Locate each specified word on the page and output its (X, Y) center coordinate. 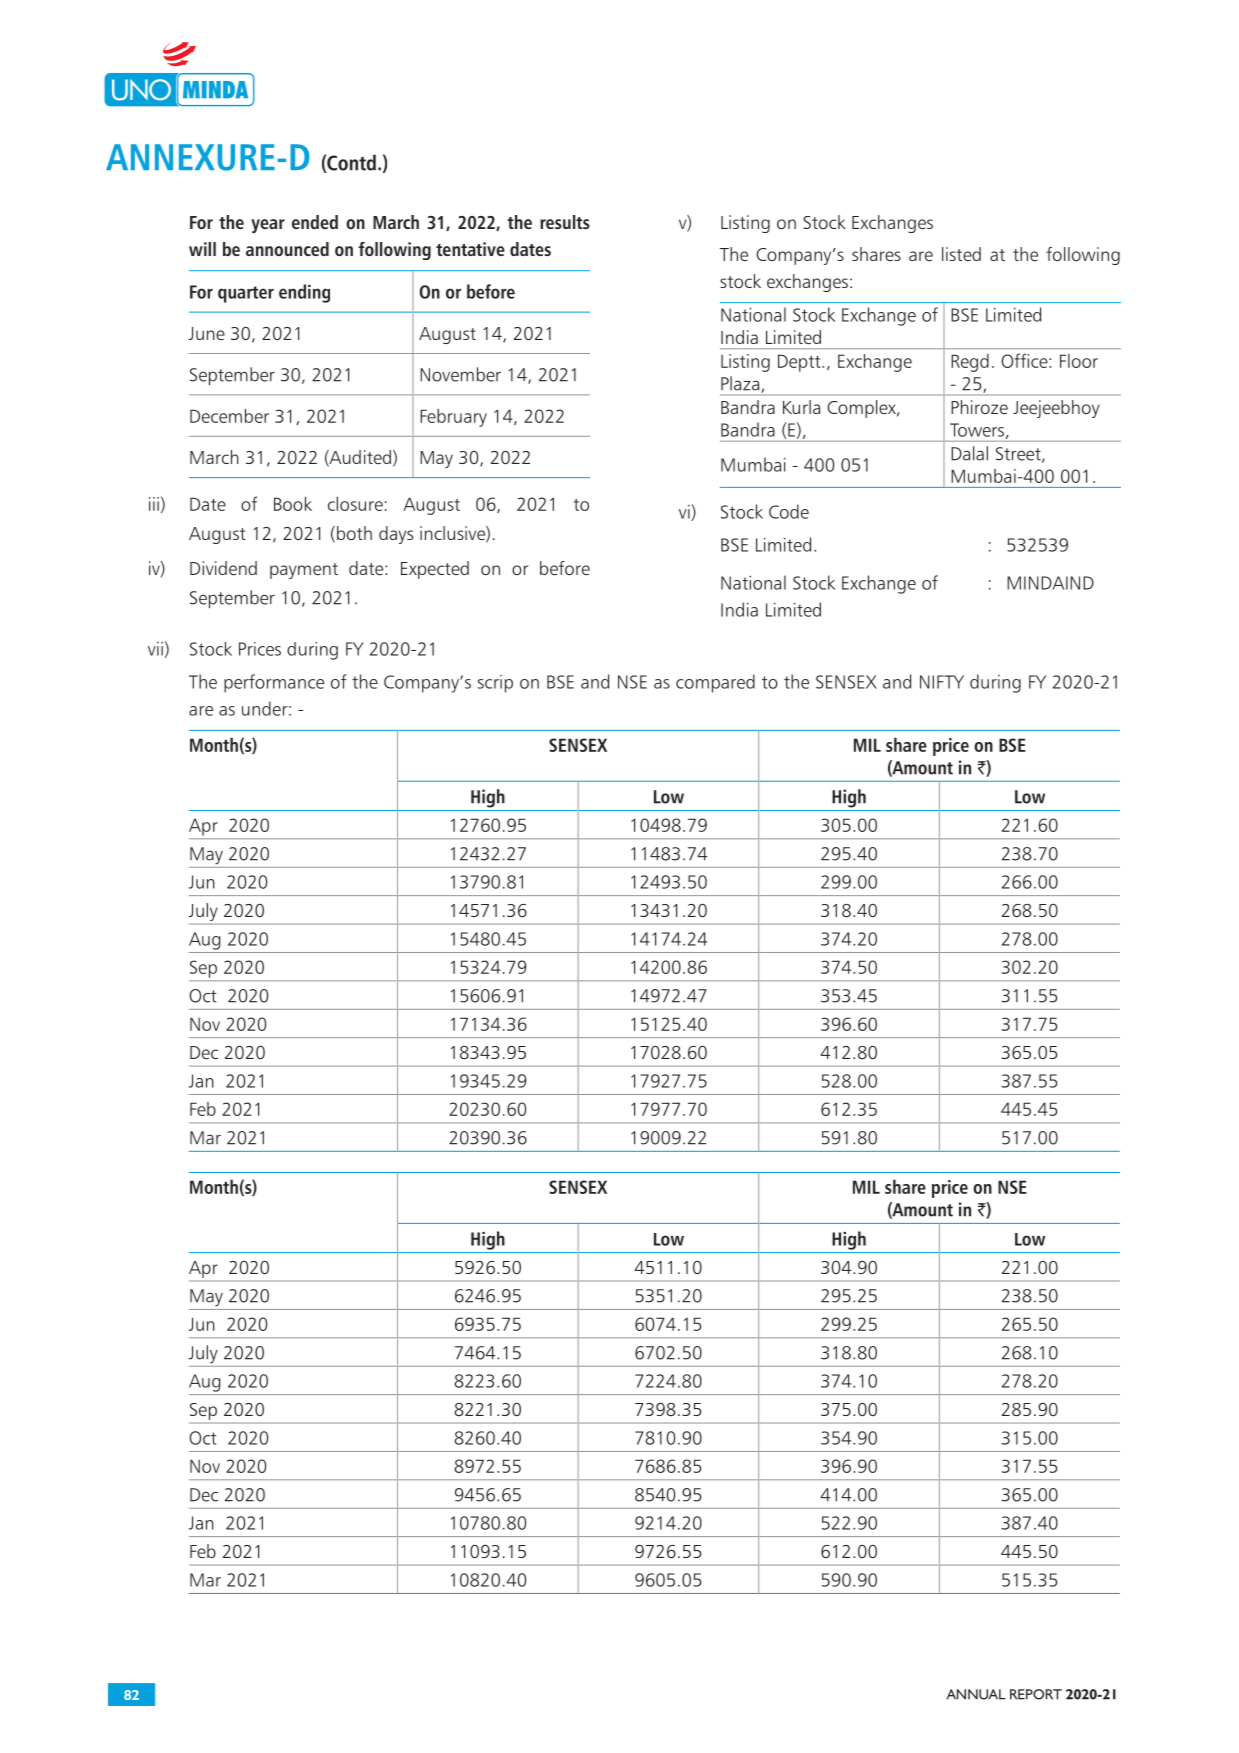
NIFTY (942, 682)
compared (715, 683)
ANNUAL (976, 1694)
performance (274, 683)
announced (287, 249)
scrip (495, 684)
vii (155, 649)
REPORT (1036, 1694)
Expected (435, 570)
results (565, 222)
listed (961, 254)
